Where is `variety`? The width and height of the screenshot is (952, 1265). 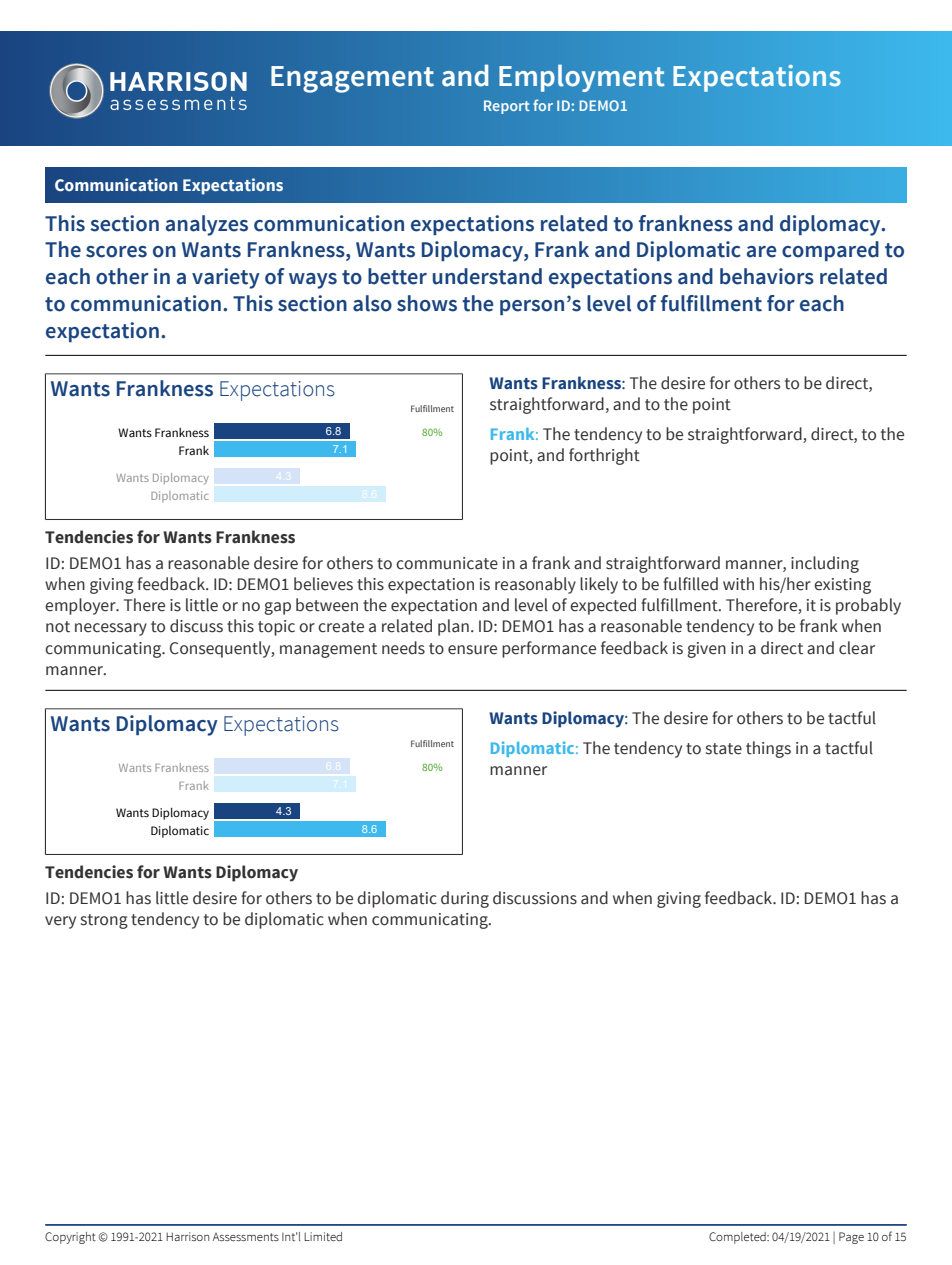
variety is located at coordinates (226, 278).
